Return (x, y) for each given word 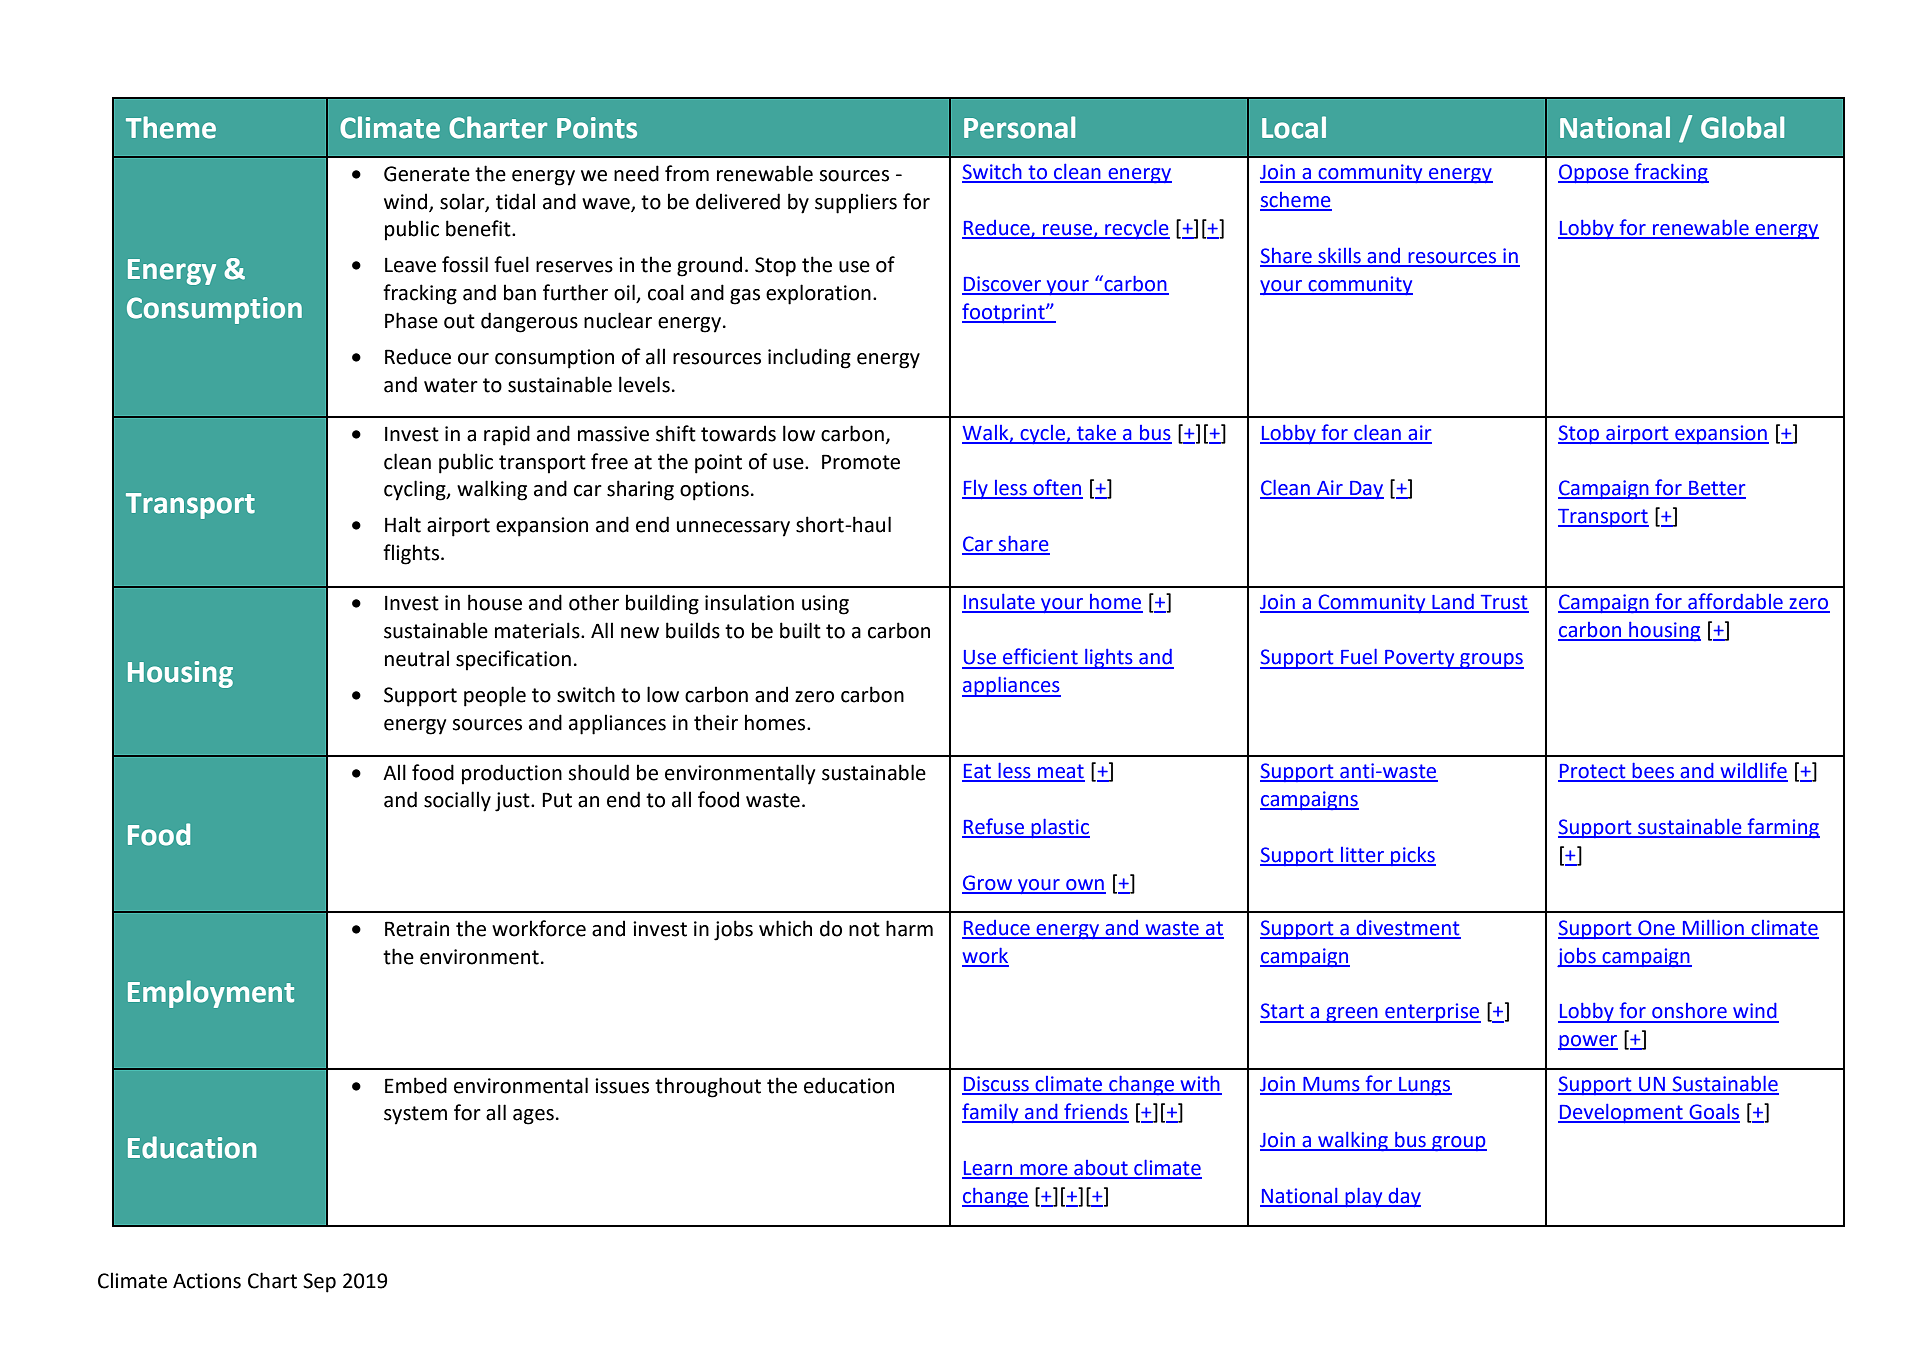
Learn (988, 1169)
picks (1412, 856)
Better (1716, 489)
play (1364, 1197)
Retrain (417, 929)
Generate (427, 174)
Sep (319, 1283)
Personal (1019, 127)
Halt (403, 524)
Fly (976, 489)
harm (909, 928)
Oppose (1594, 173)
